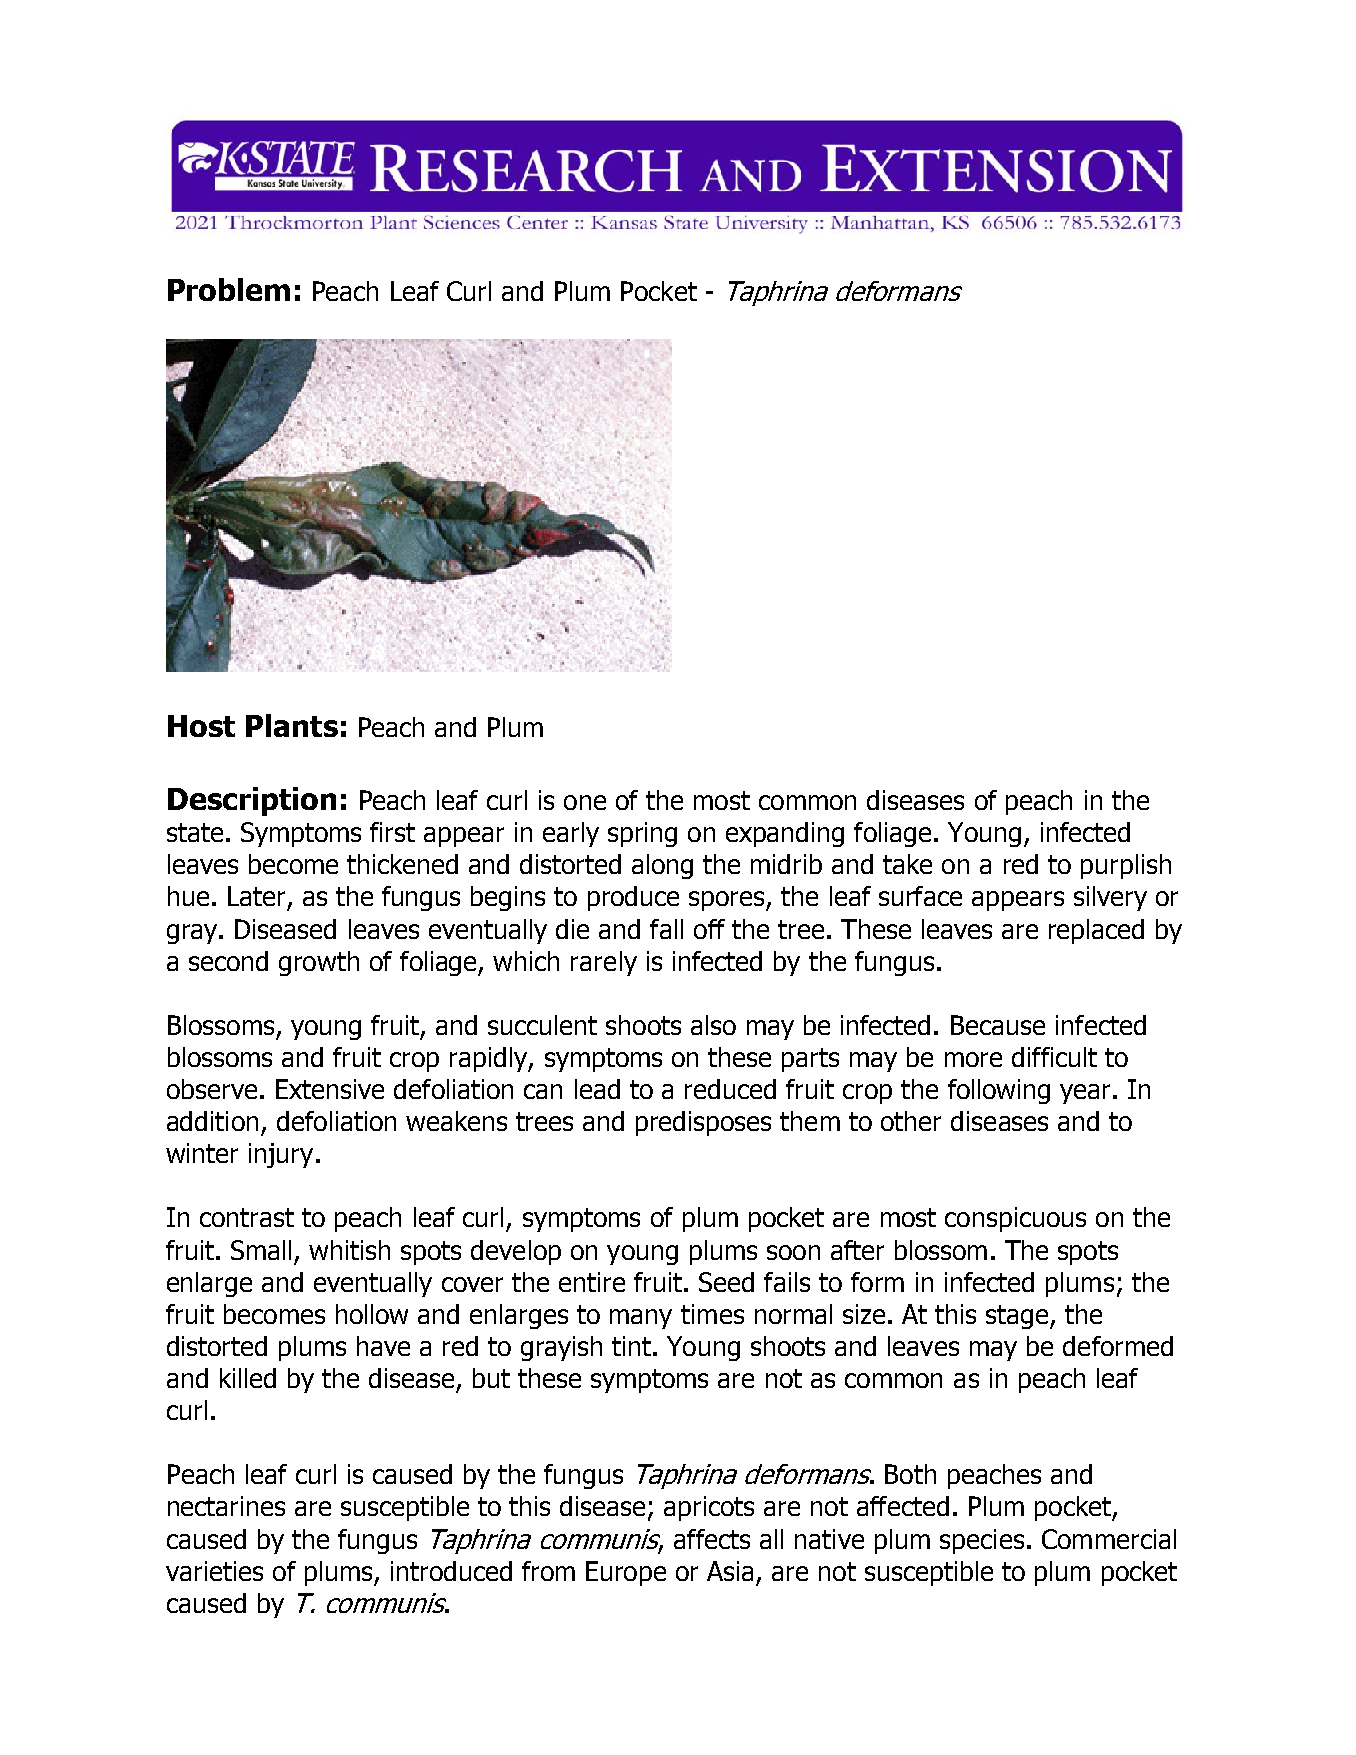 The width and height of the page is (1356, 1755). Describe the element at coordinates (907, 864) in the page. I see `take` at that location.
